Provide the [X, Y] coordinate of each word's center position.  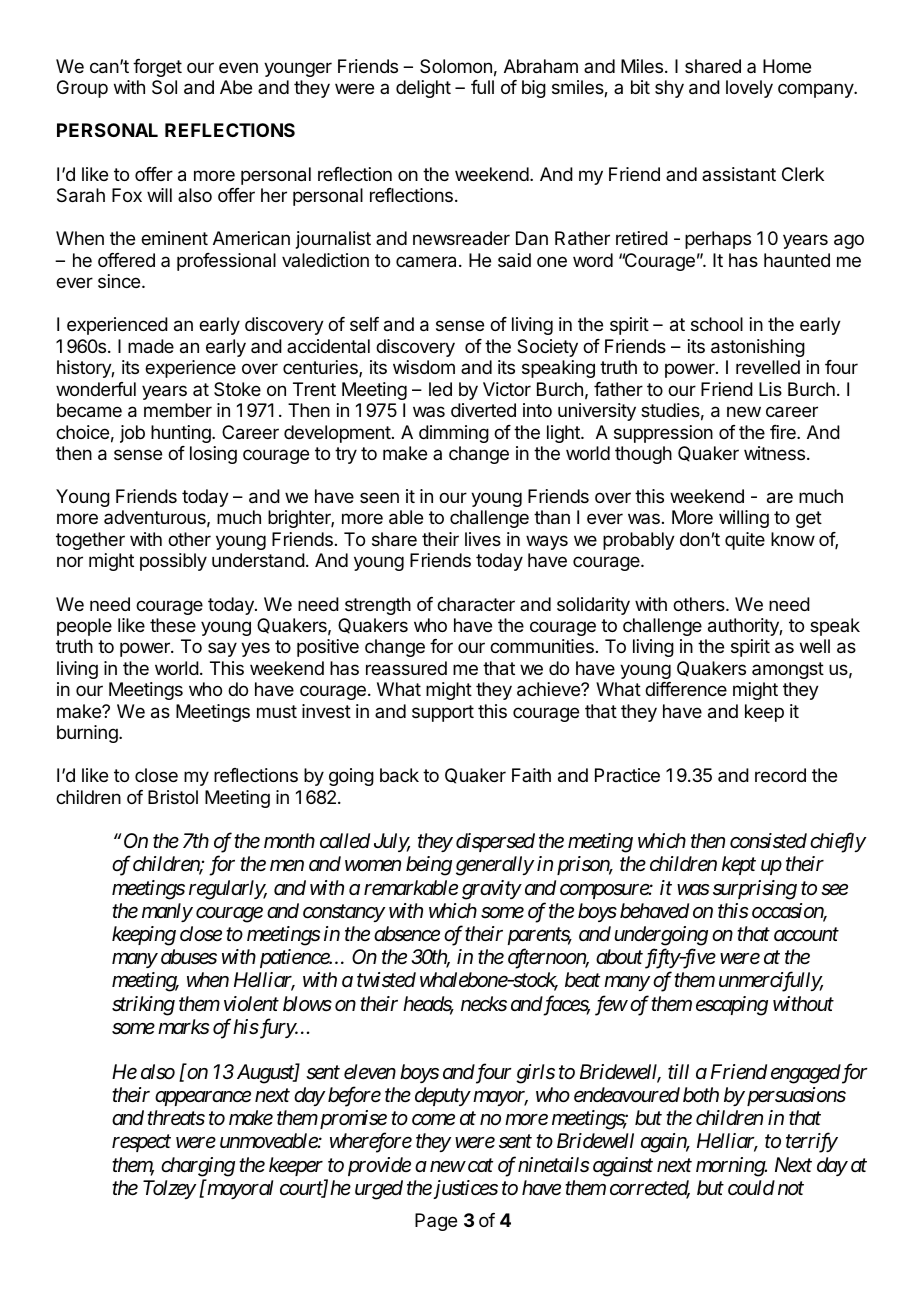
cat [481, 1166]
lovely [749, 89]
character [476, 604]
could [751, 1188]
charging [198, 1167]
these [173, 625]
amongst [788, 670]
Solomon [456, 66]
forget [157, 68]
